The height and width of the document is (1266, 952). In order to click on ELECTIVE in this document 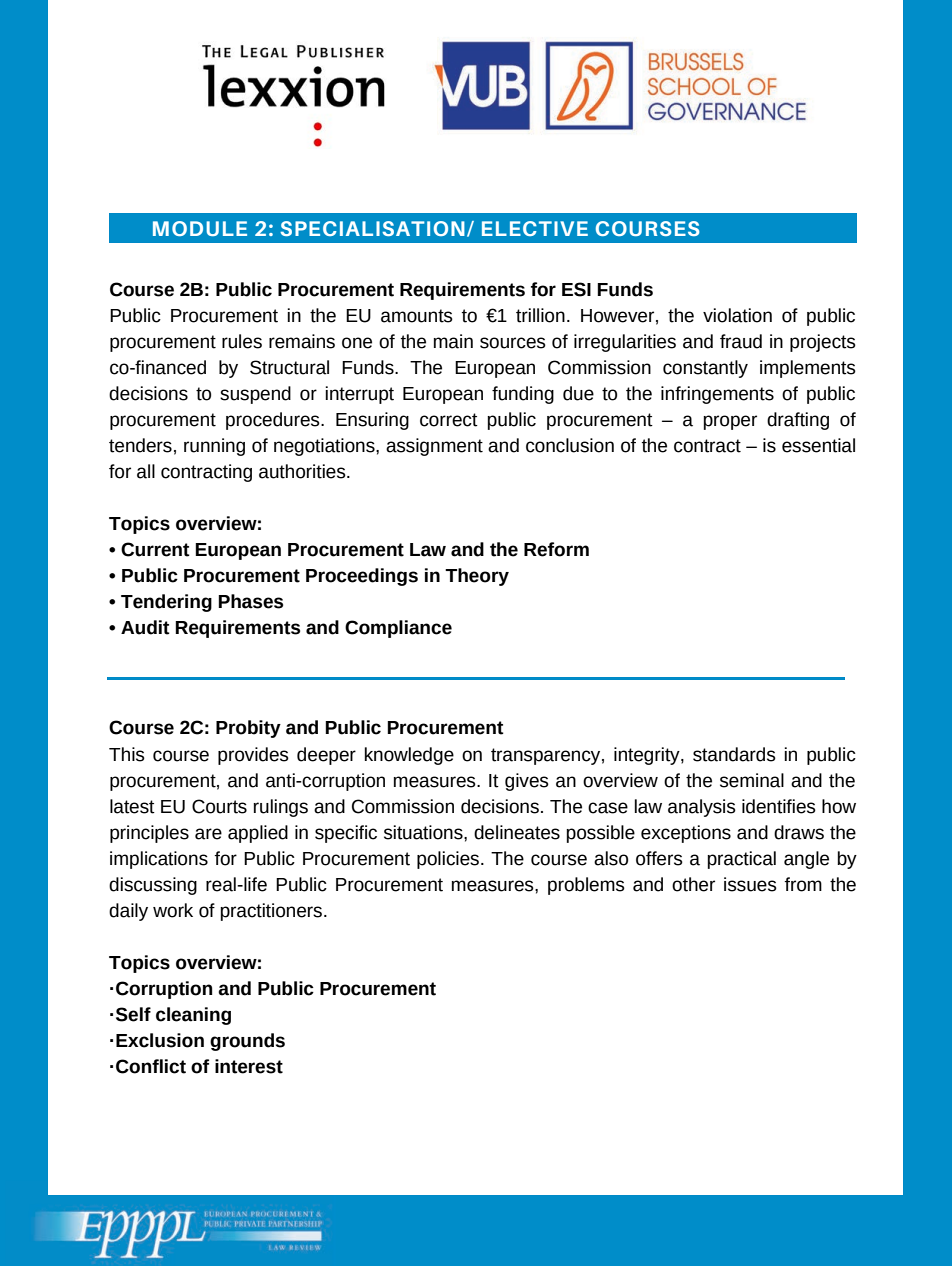, I will do `click(535, 228)`.
